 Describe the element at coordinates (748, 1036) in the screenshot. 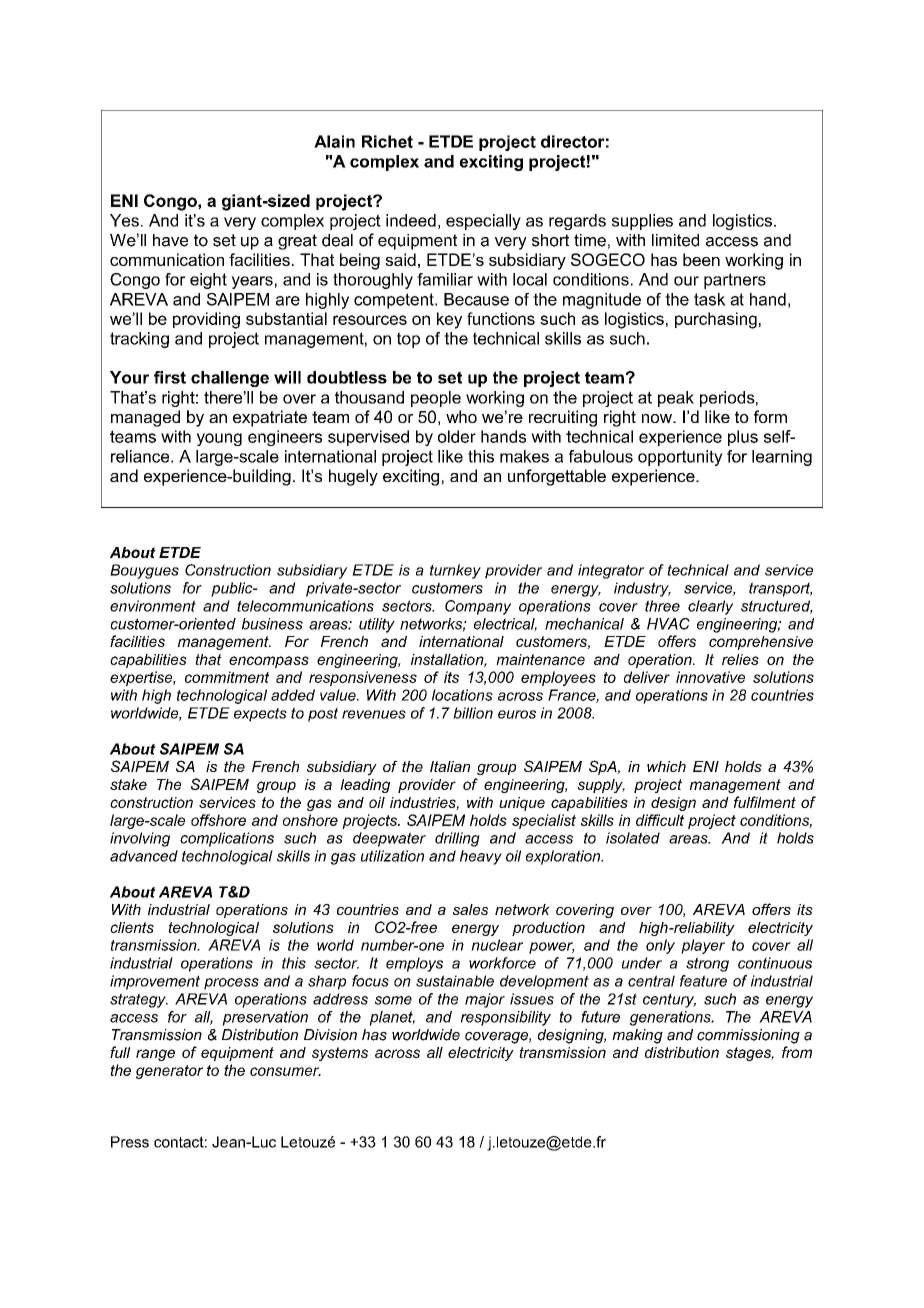

I see `commissioning` at that location.
